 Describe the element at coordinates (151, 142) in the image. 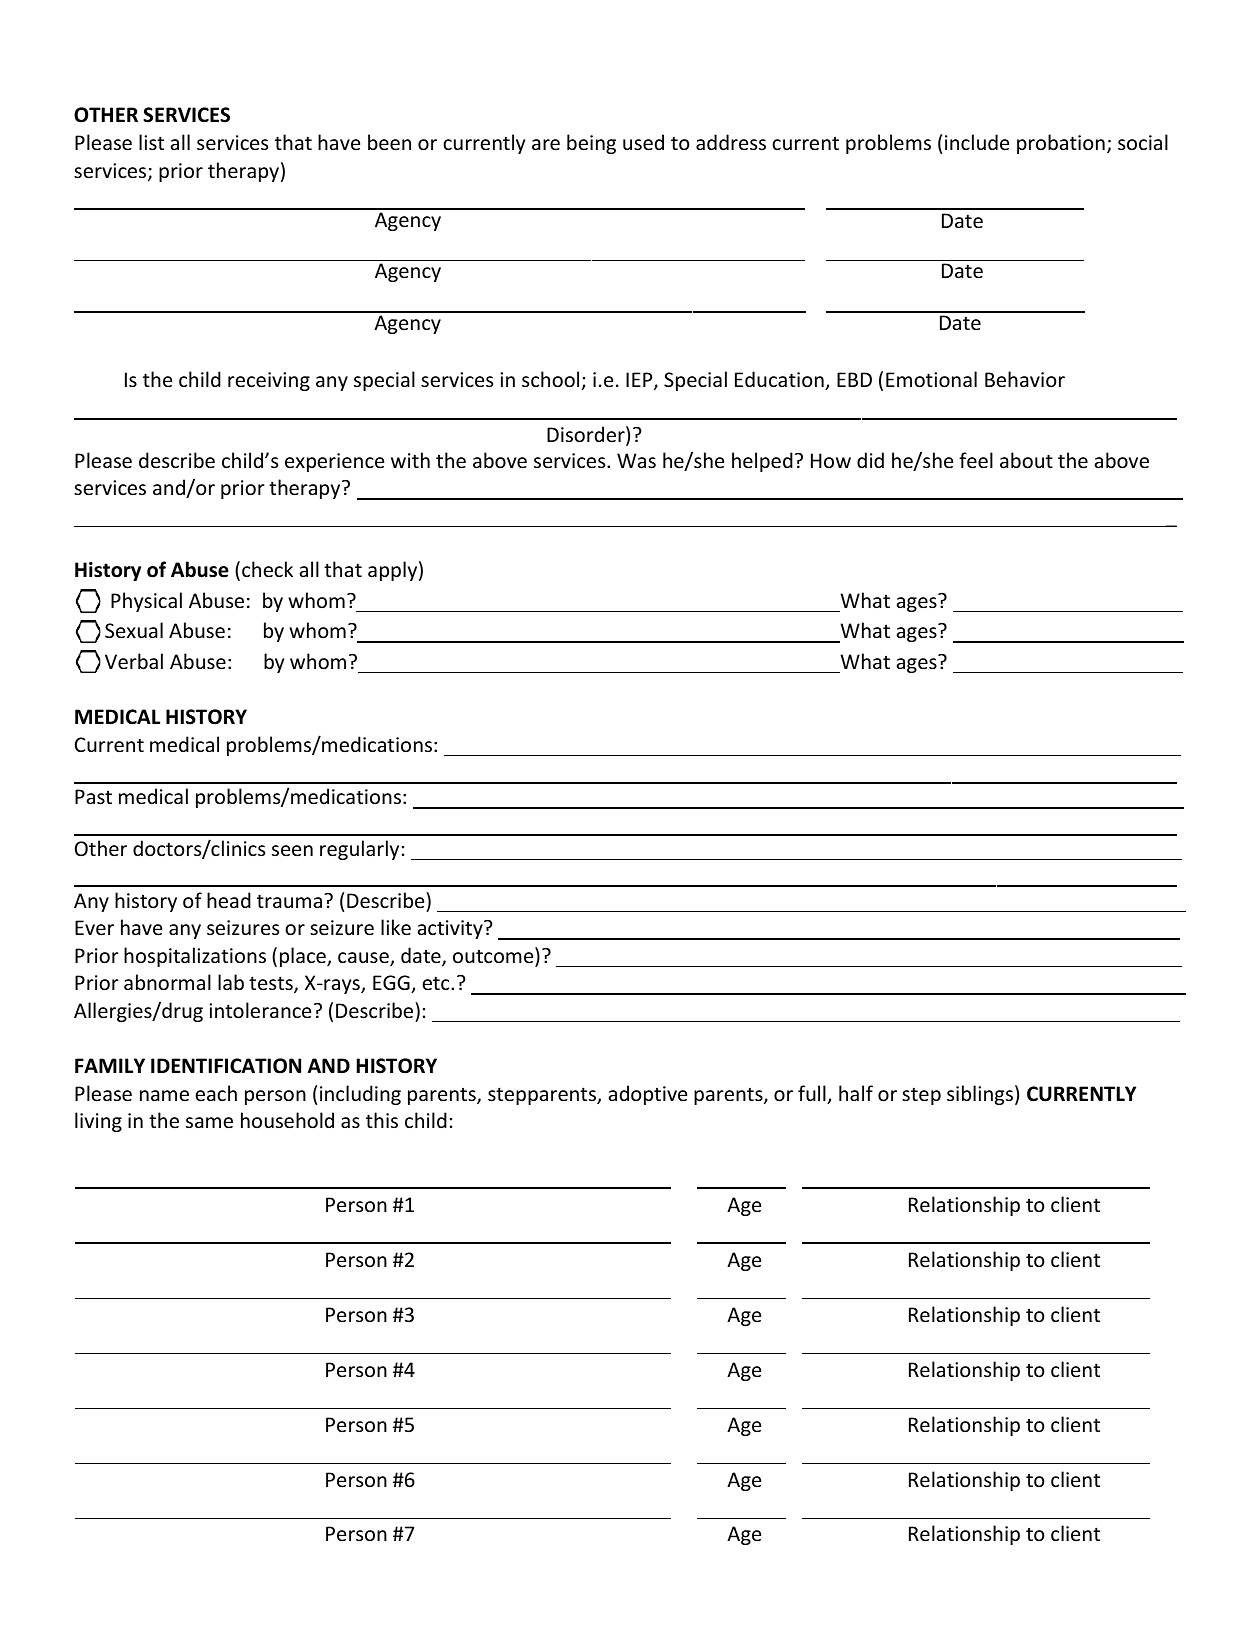

I see `list` at that location.
